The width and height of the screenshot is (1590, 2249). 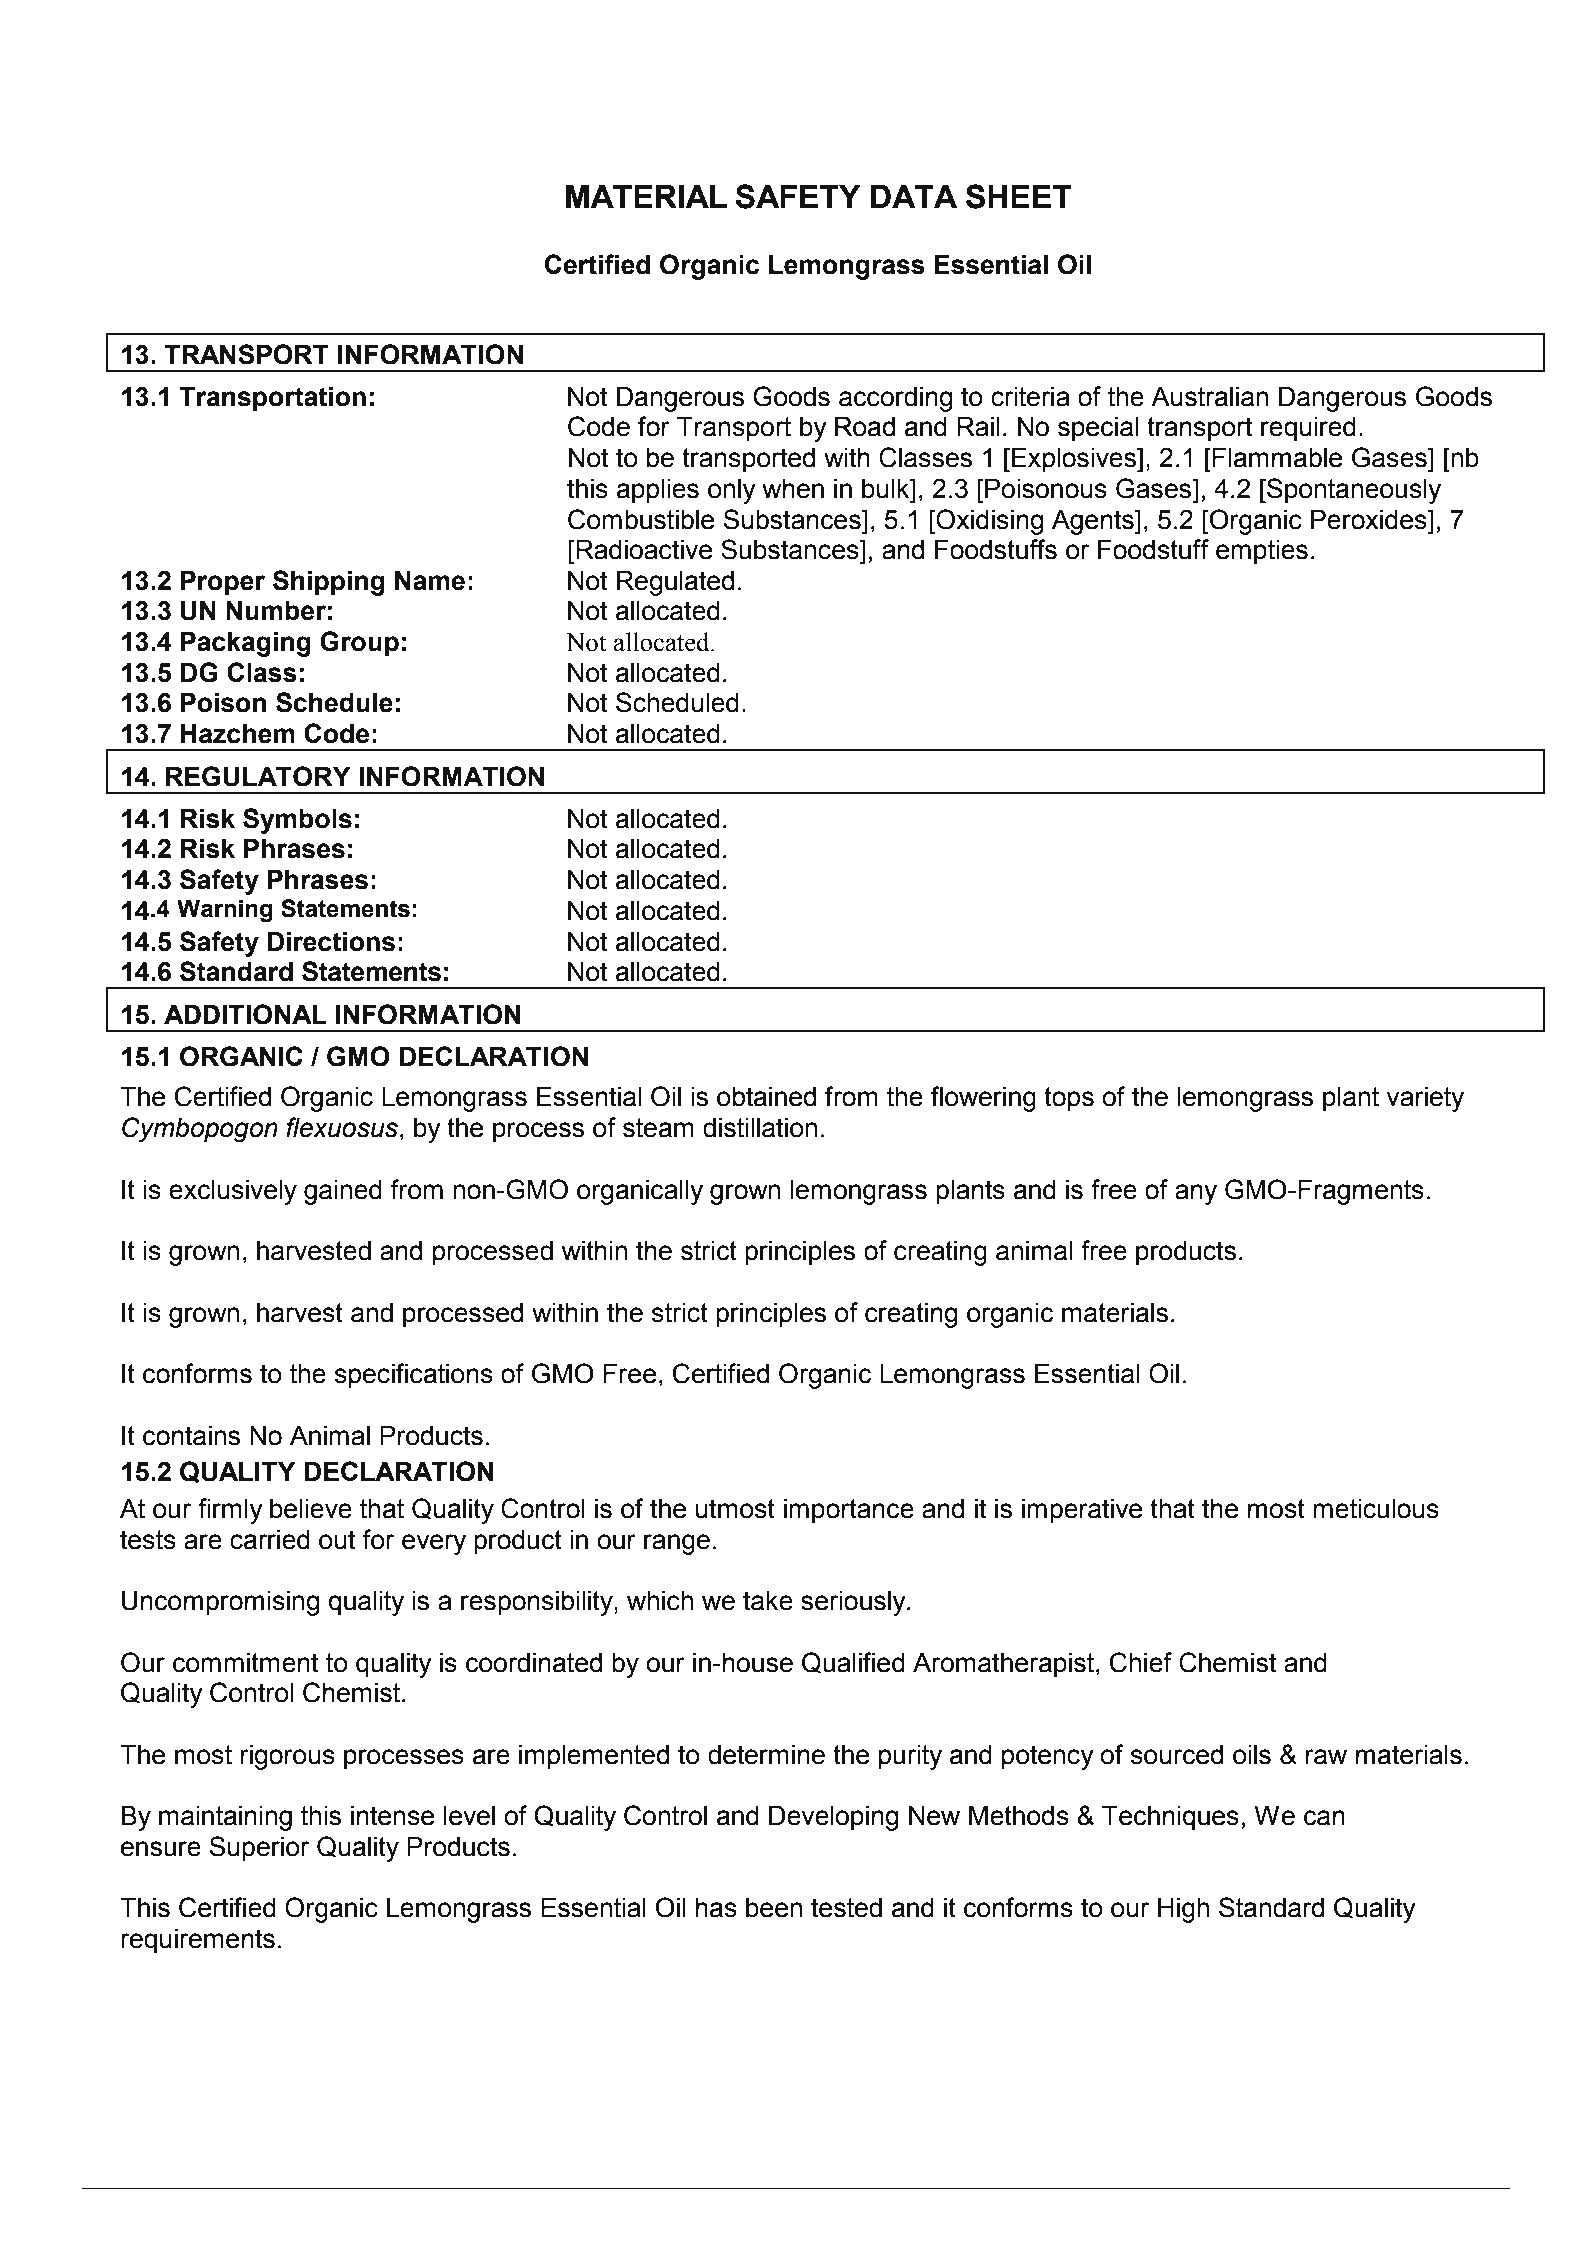 What do you see at coordinates (329, 583) in the screenshot?
I see `Shipping` at bounding box center [329, 583].
